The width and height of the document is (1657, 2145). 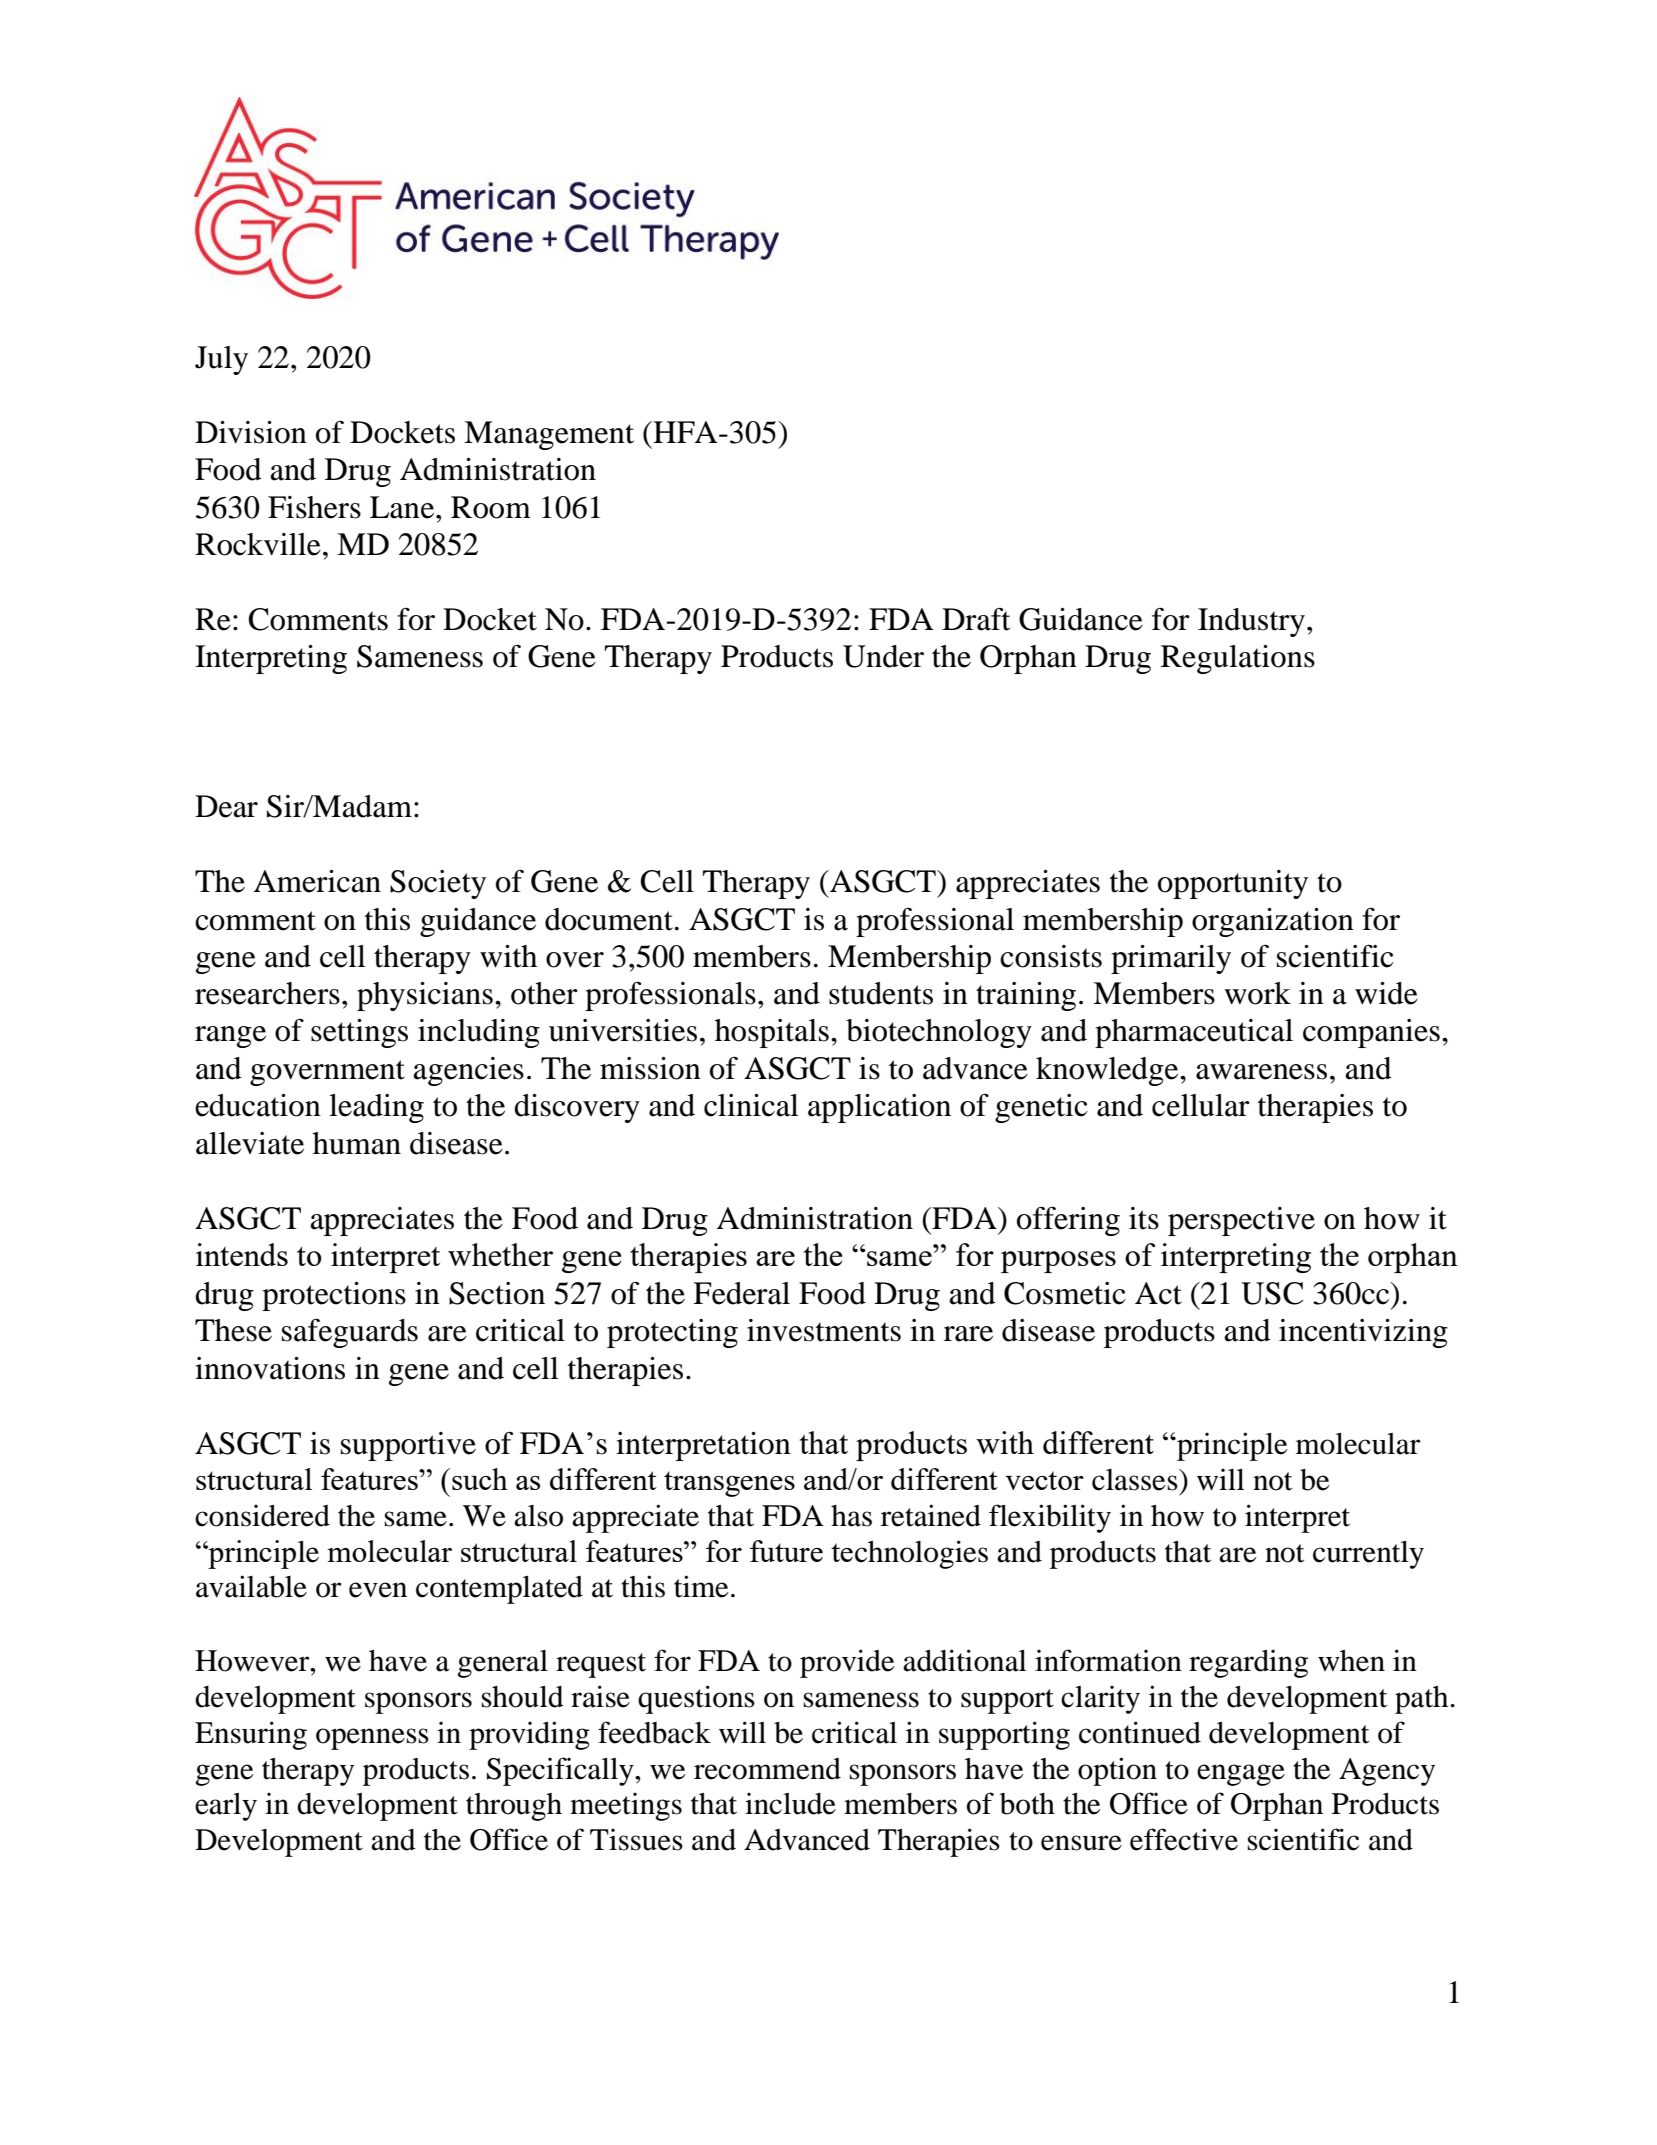 I want to click on classes, so click(x=1136, y=1480).
